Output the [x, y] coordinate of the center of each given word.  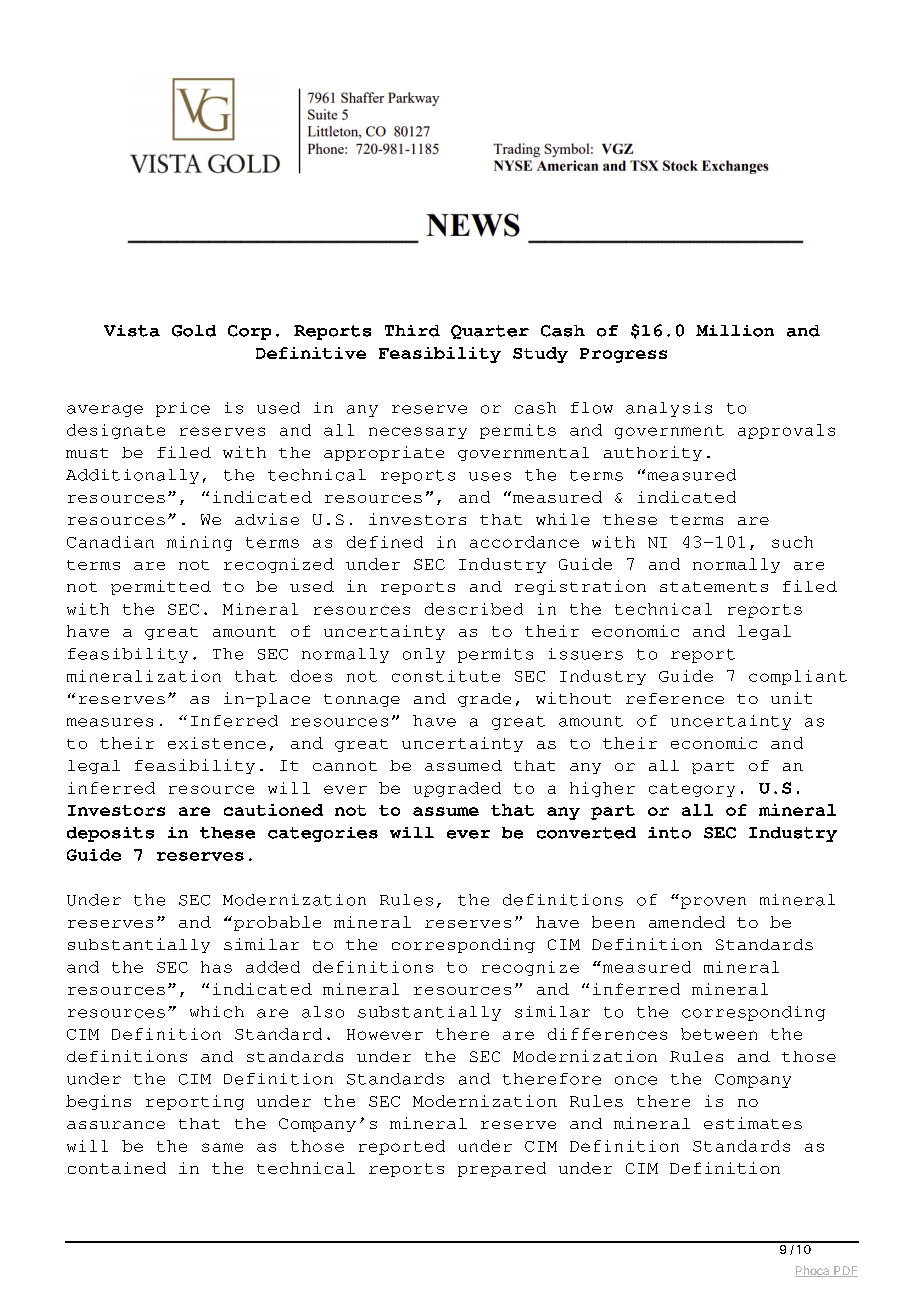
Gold [194, 331]
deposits [110, 834]
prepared [502, 1169]
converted [586, 833]
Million [735, 331]
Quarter [490, 332]
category [692, 790]
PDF [845, 1271]
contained [117, 1168]
